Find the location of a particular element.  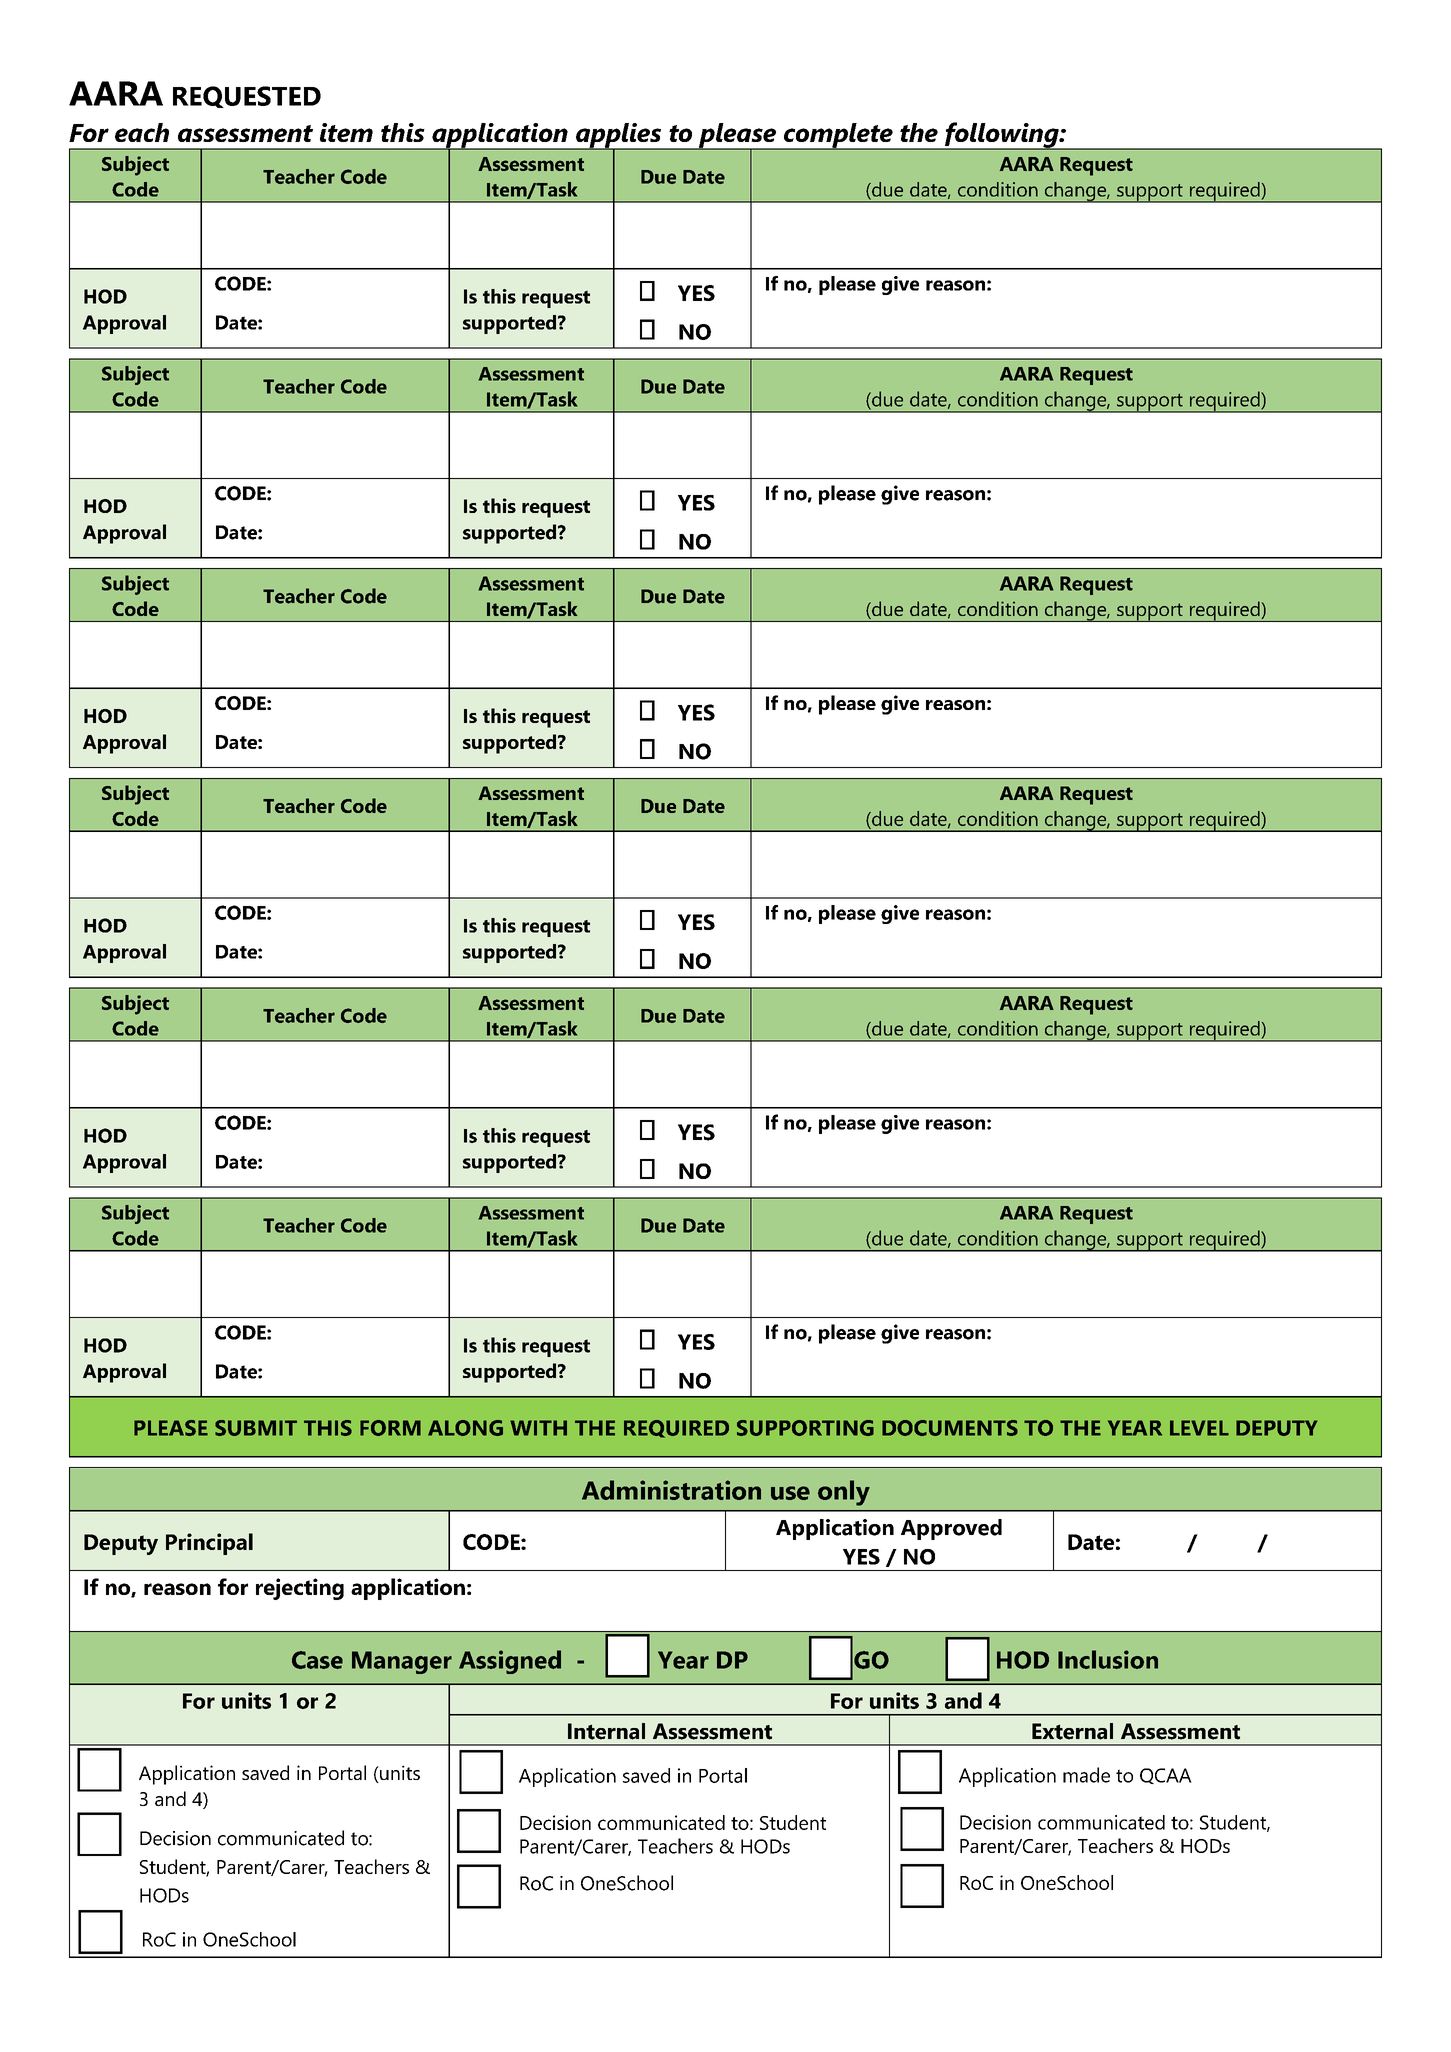

complete is located at coordinates (838, 136).
